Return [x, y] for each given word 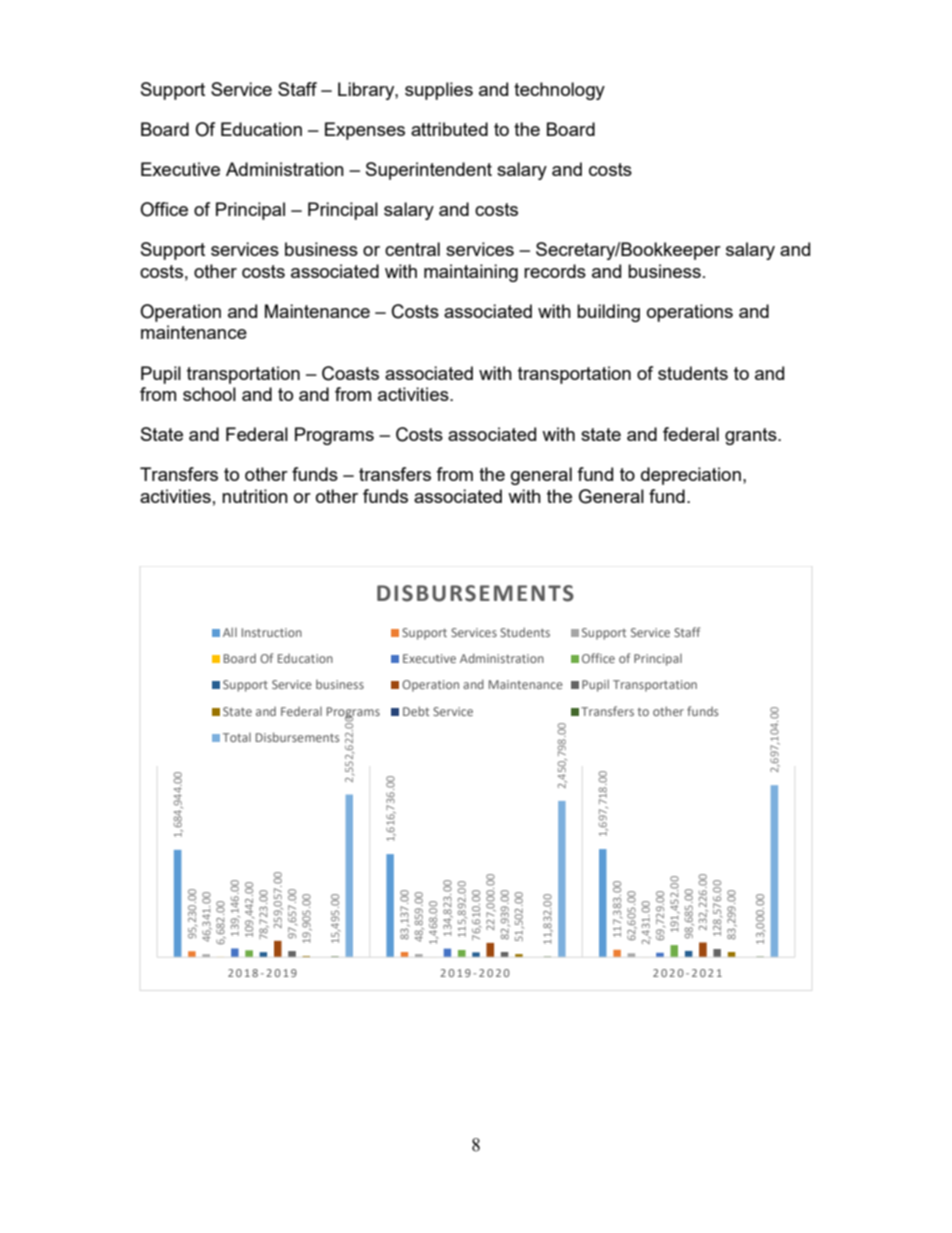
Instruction [272, 632]
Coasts [350, 373]
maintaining [471, 273]
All [230, 632]
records [555, 271]
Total [237, 737]
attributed [449, 129]
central [412, 249]
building [608, 313]
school [209, 394]
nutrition [255, 496]
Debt [416, 711]
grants [752, 436]
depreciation [691, 476]
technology [559, 91]
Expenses [365, 131]
